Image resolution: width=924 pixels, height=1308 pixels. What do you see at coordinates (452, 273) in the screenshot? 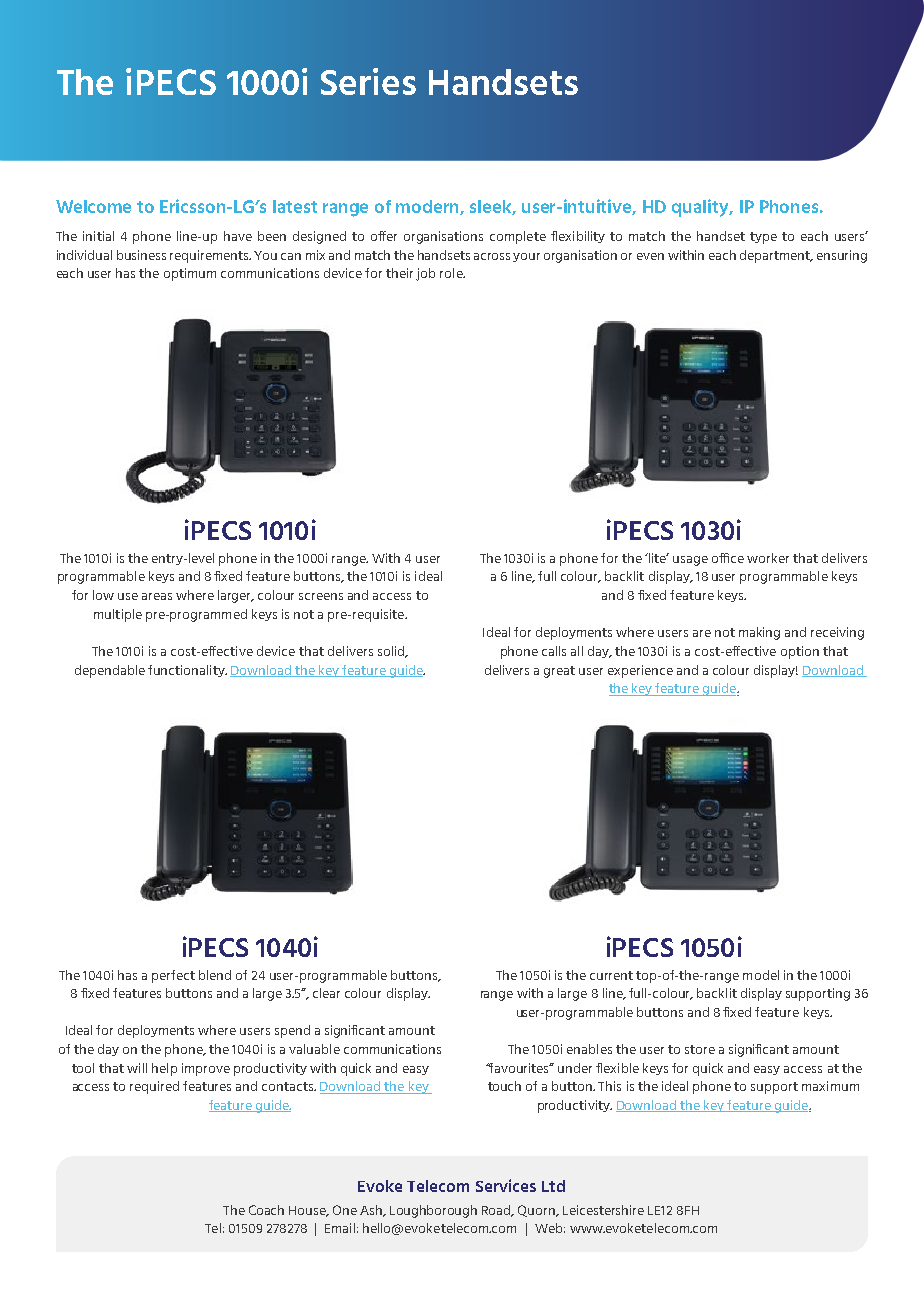
I see `role` at bounding box center [452, 273].
